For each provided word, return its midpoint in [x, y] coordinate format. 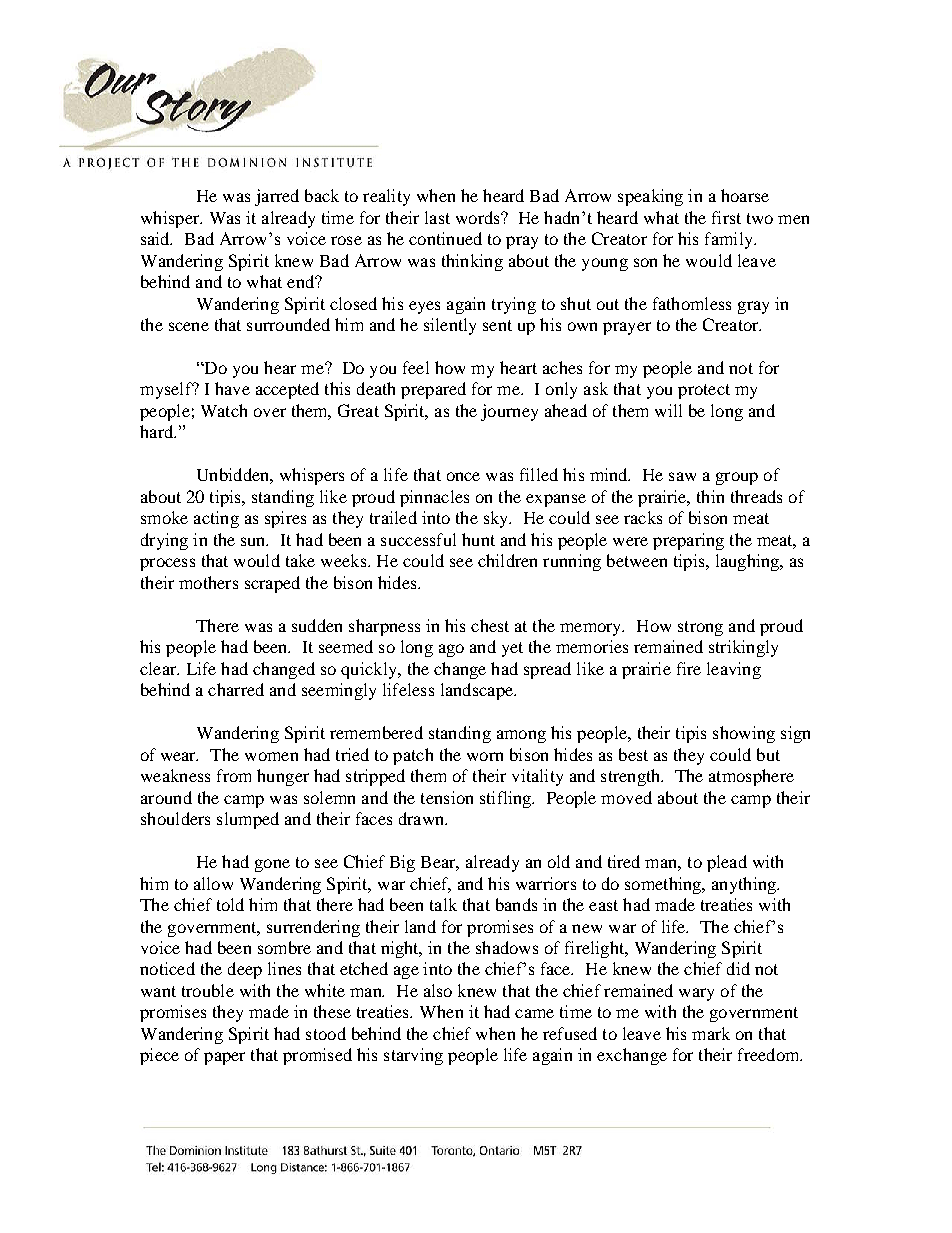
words [479, 217]
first [726, 217]
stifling [507, 799]
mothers [208, 582]
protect [704, 391]
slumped [248, 820]
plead [727, 863]
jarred [277, 197]
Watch [224, 410]
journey [509, 412]
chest [490, 625]
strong [700, 628]
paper [224, 1058]
